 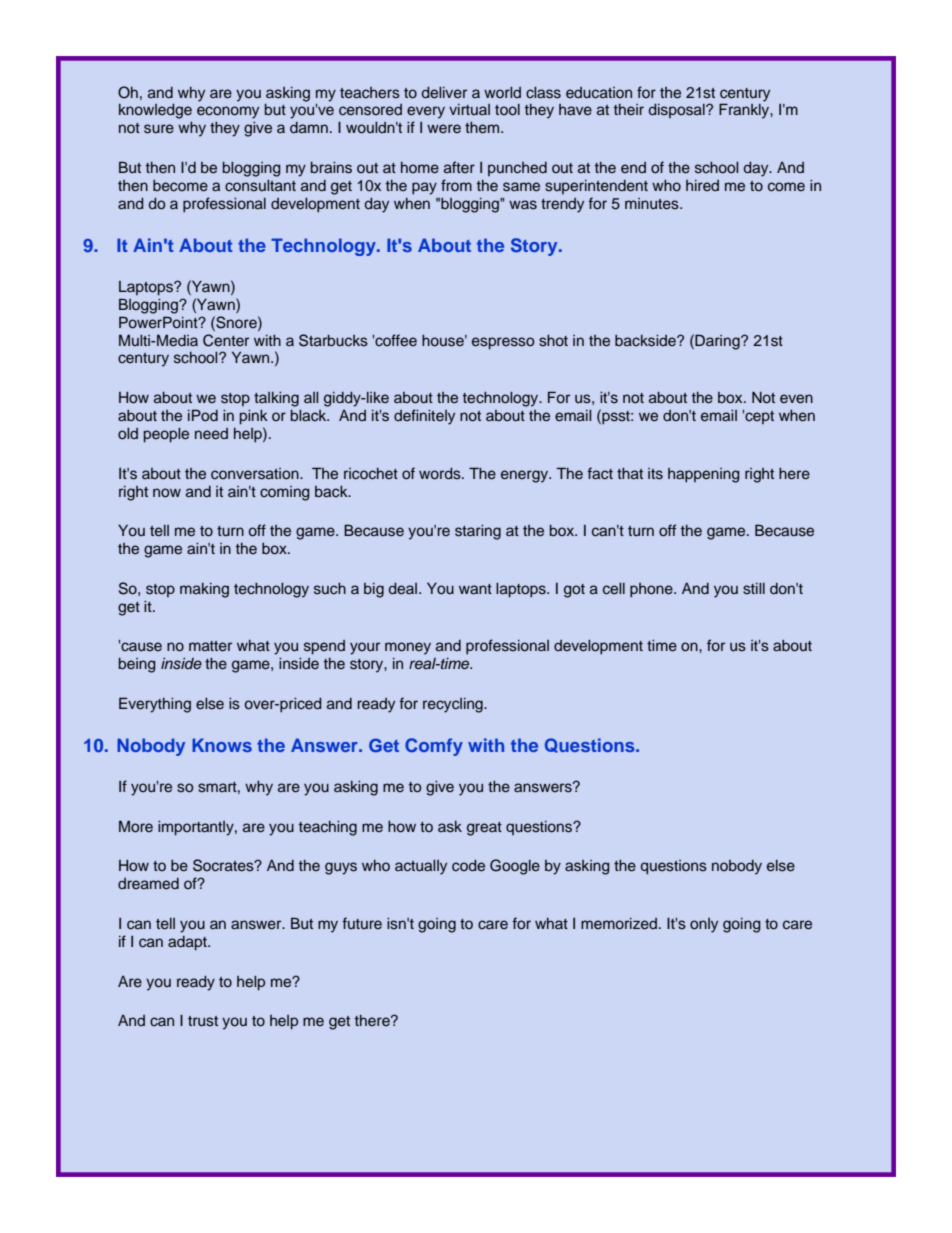 I want to click on Comfy, so click(x=434, y=747).
